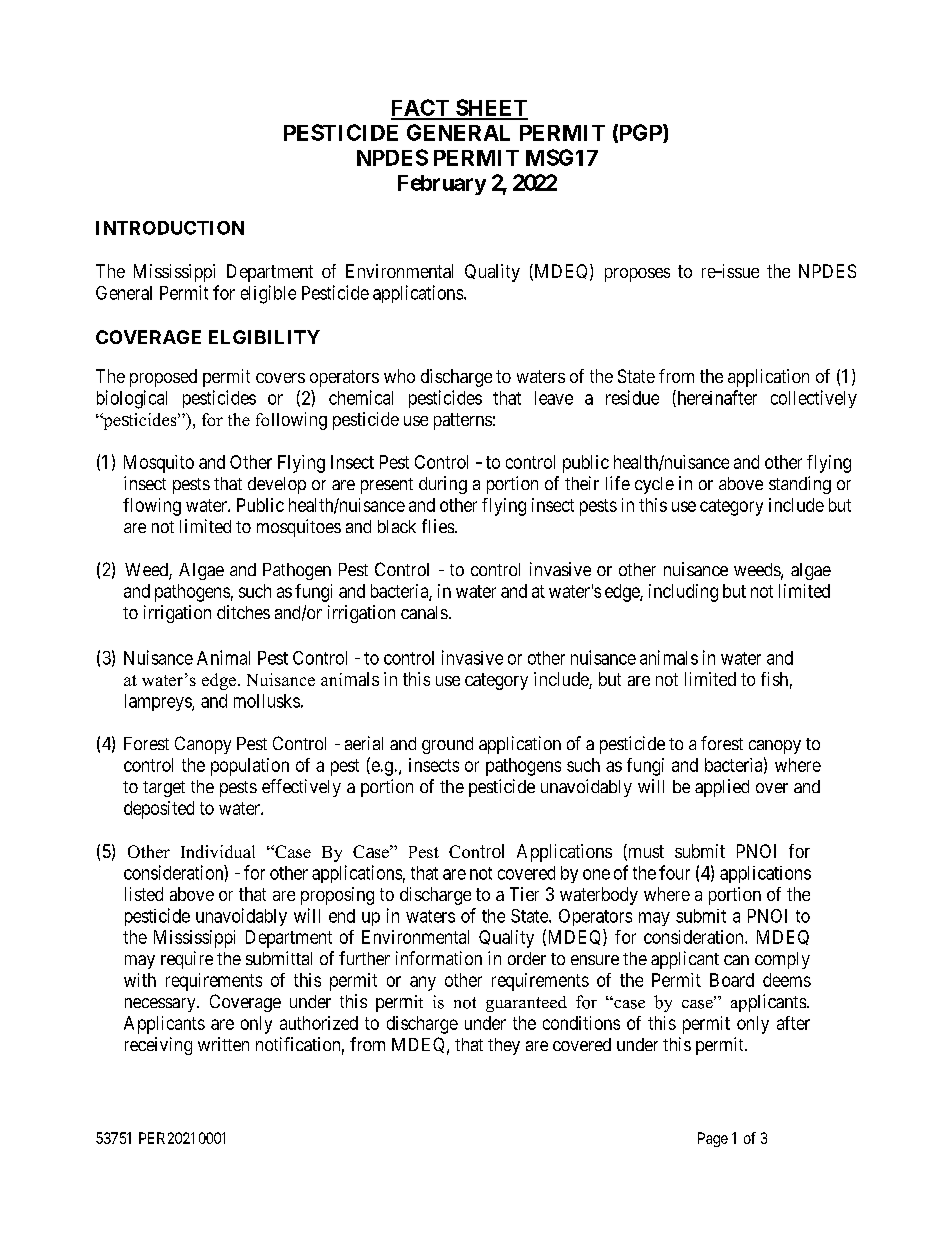 The height and width of the screenshot is (1233, 952). What do you see at coordinates (291, 421) in the screenshot?
I see `following` at bounding box center [291, 421].
